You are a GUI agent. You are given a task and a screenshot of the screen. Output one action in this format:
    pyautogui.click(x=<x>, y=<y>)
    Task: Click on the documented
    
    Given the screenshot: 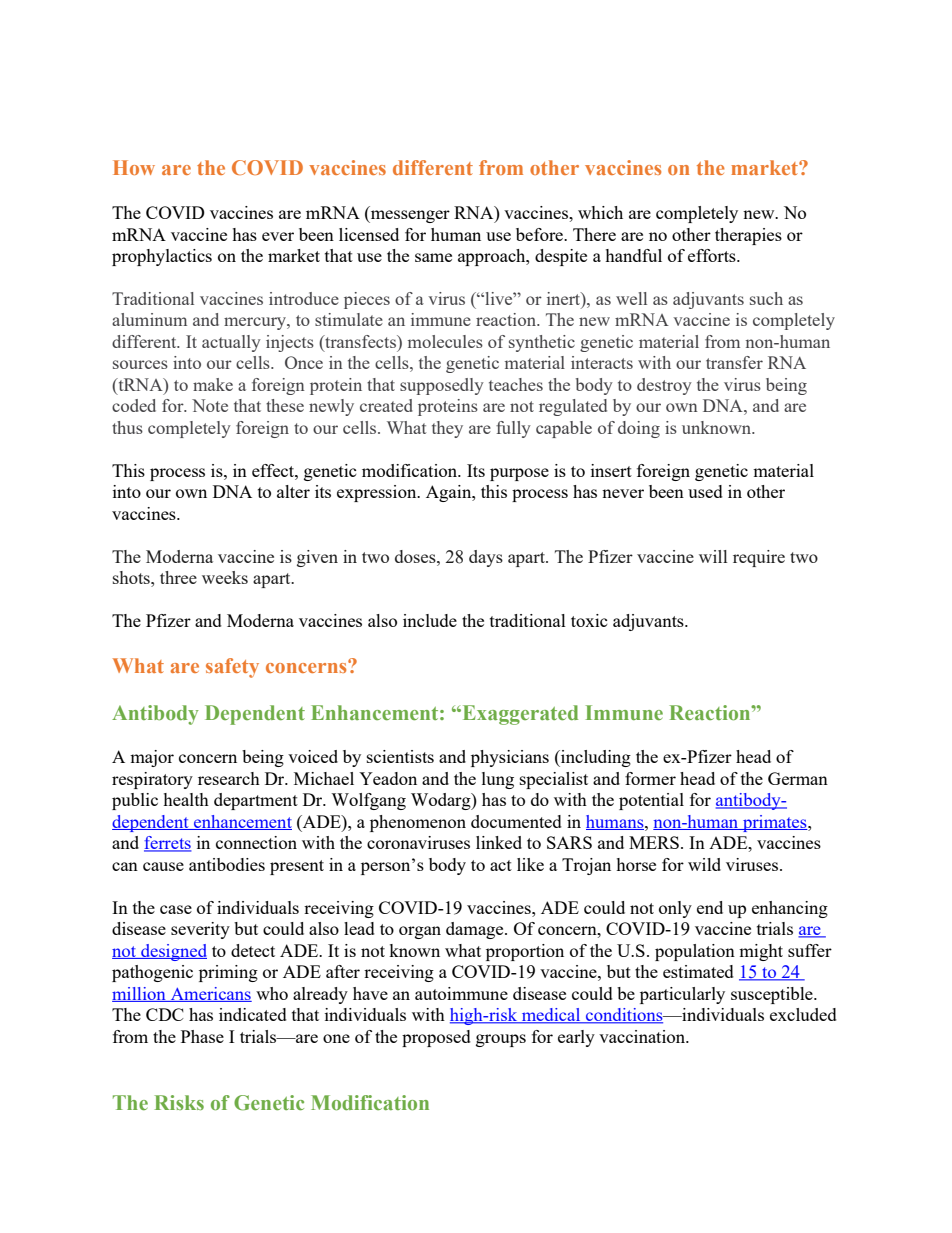 What is the action you would take?
    pyautogui.click(x=516, y=821)
